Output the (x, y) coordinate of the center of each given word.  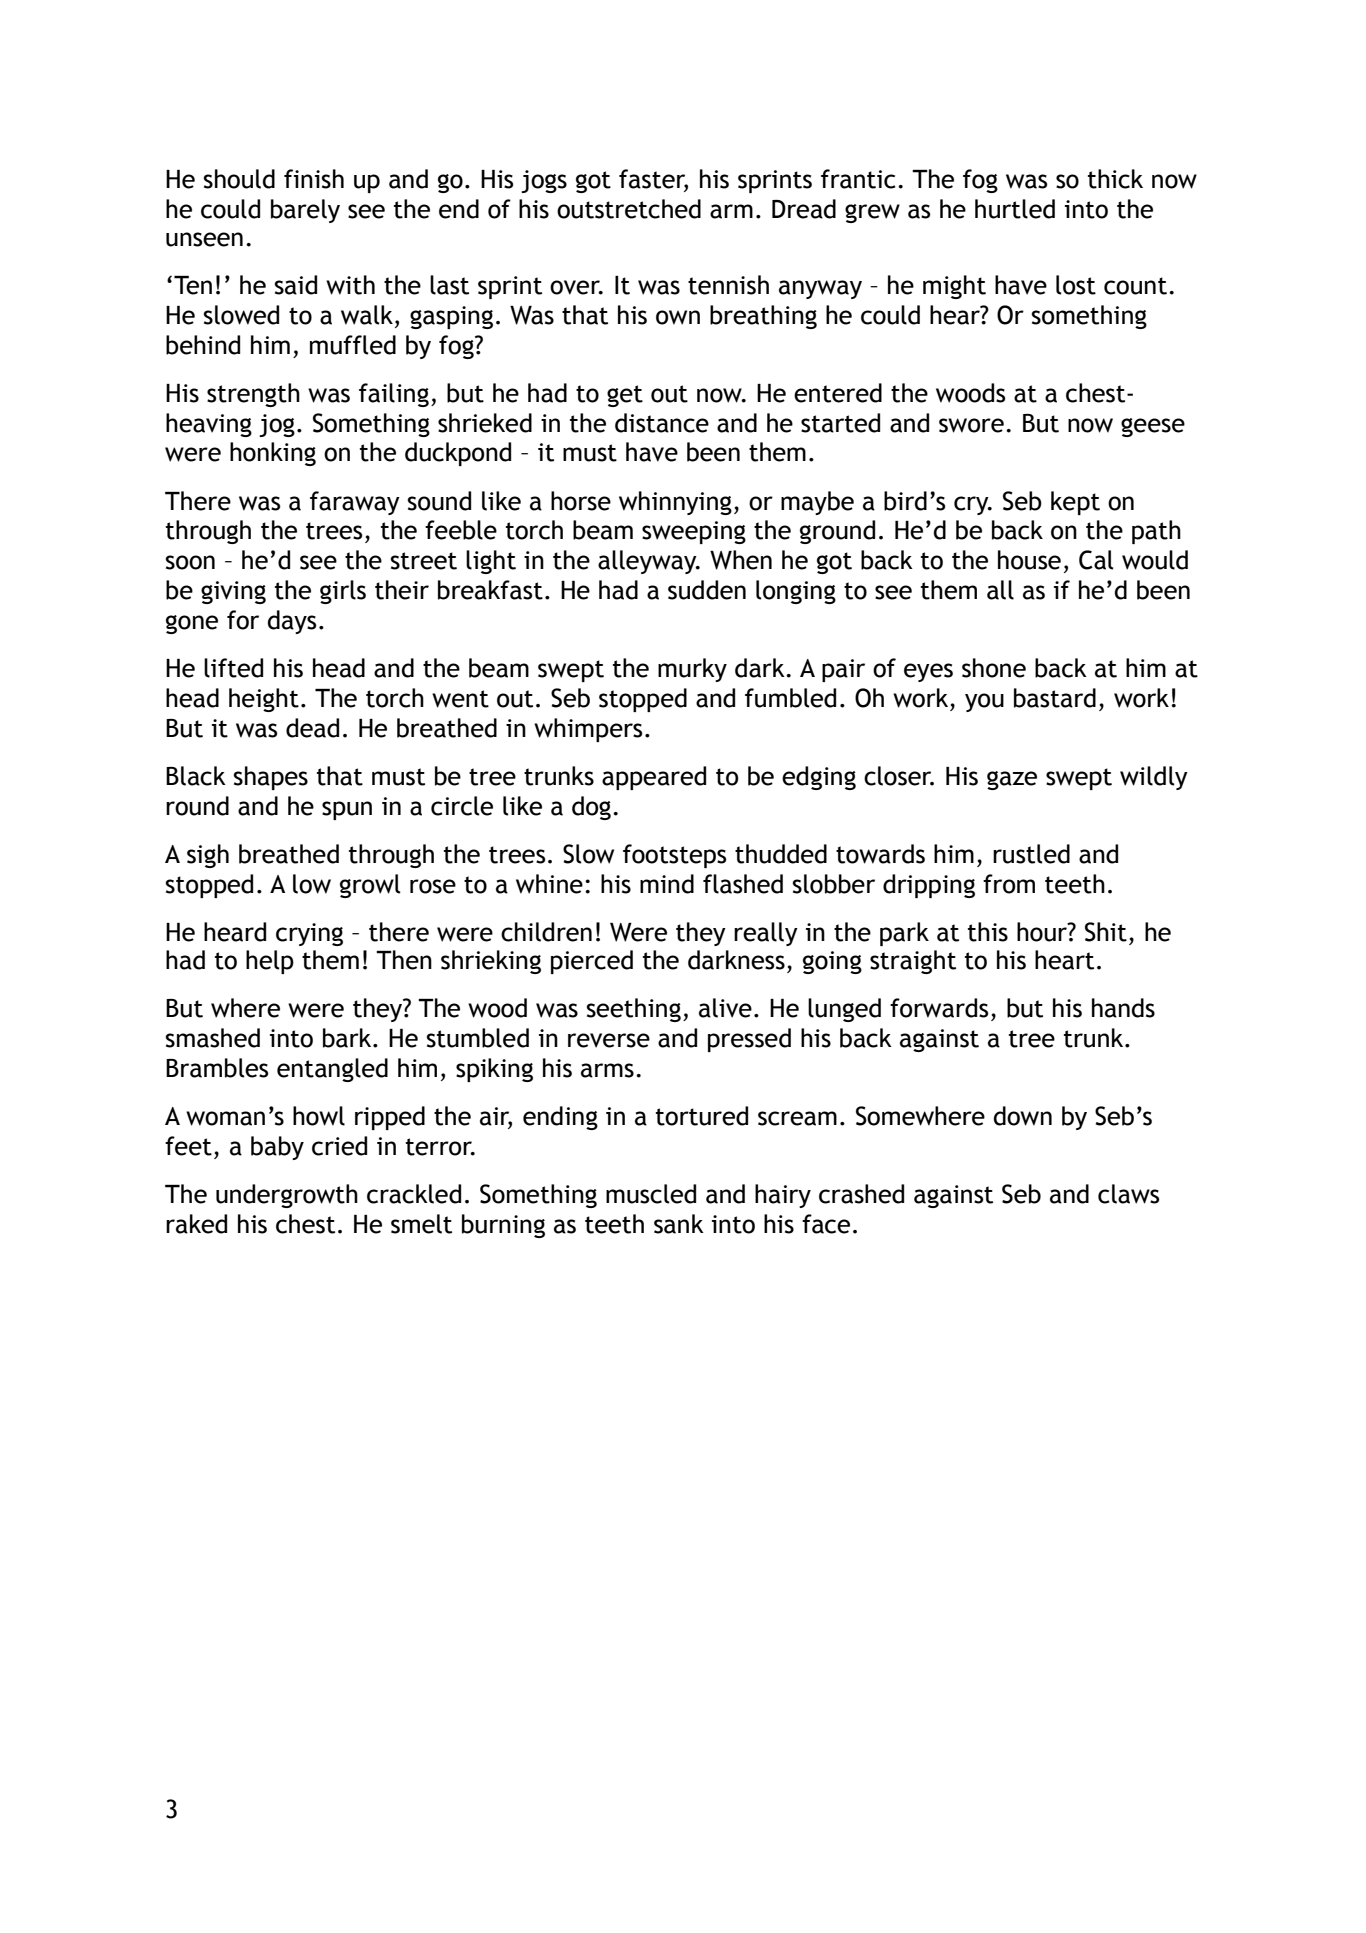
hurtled (1015, 209)
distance (662, 423)
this (988, 932)
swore (971, 425)
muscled (651, 1194)
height (264, 700)
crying (309, 934)
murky (692, 670)
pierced (592, 962)
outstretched (629, 209)
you (984, 702)
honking (273, 454)
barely (305, 211)
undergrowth (287, 1196)
